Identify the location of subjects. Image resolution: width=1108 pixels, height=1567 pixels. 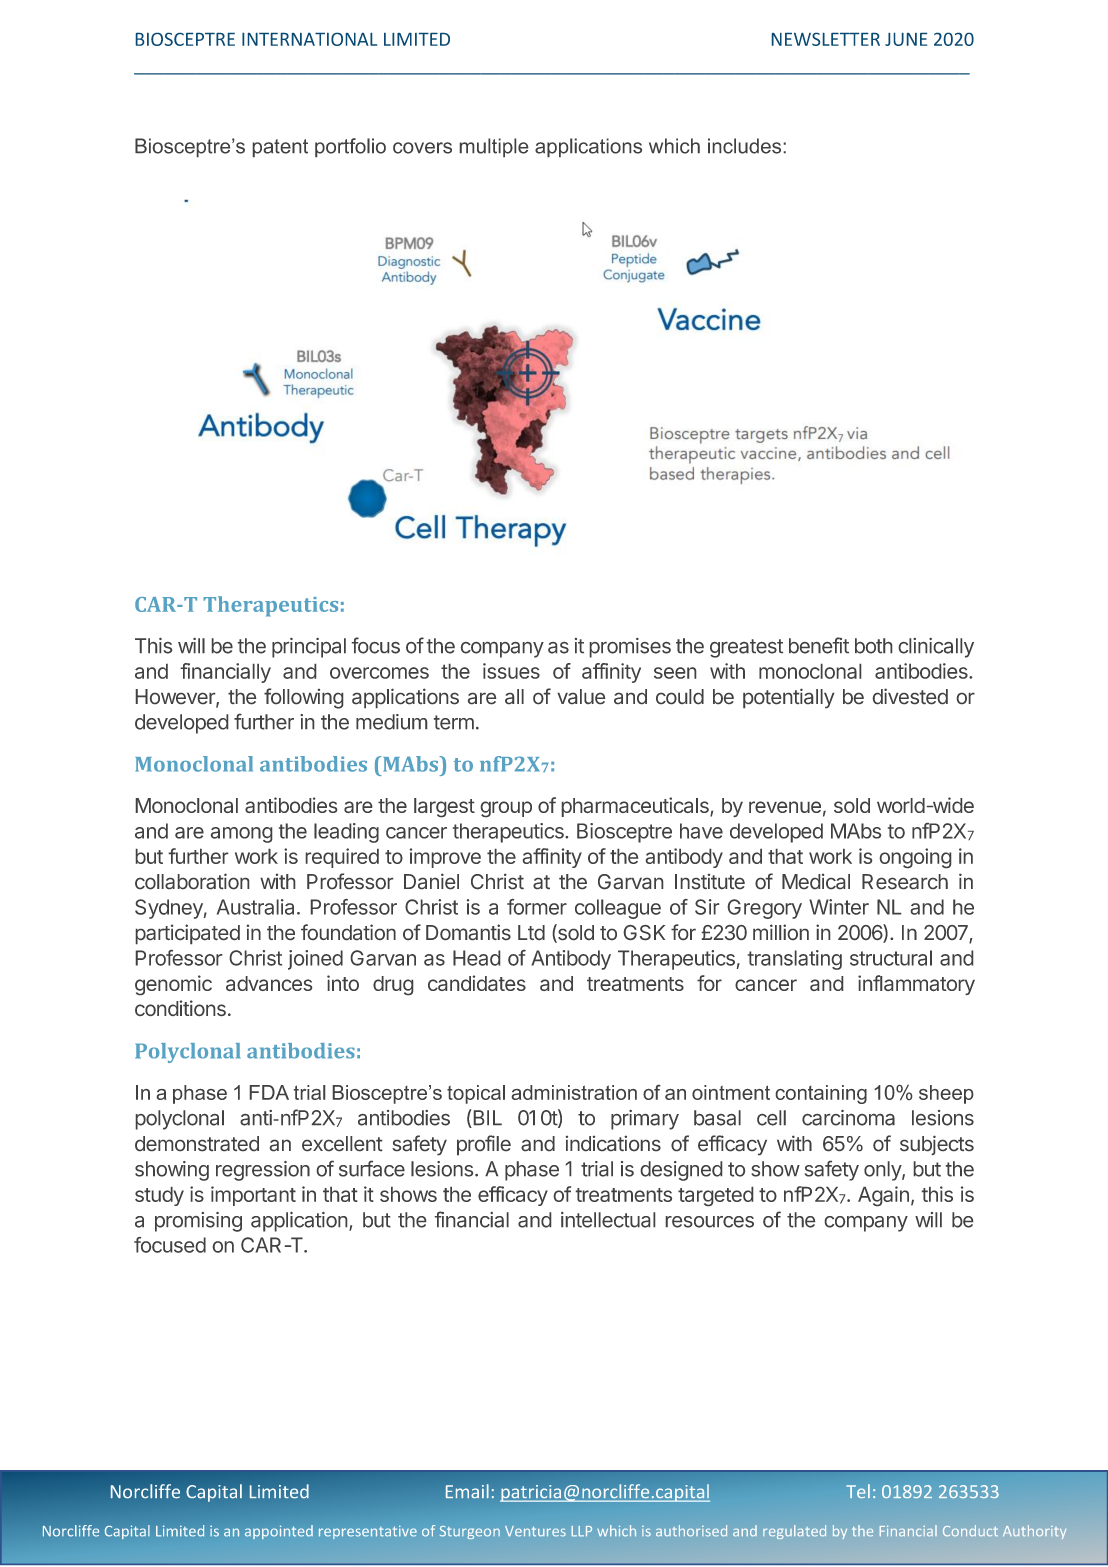
(937, 1145).
